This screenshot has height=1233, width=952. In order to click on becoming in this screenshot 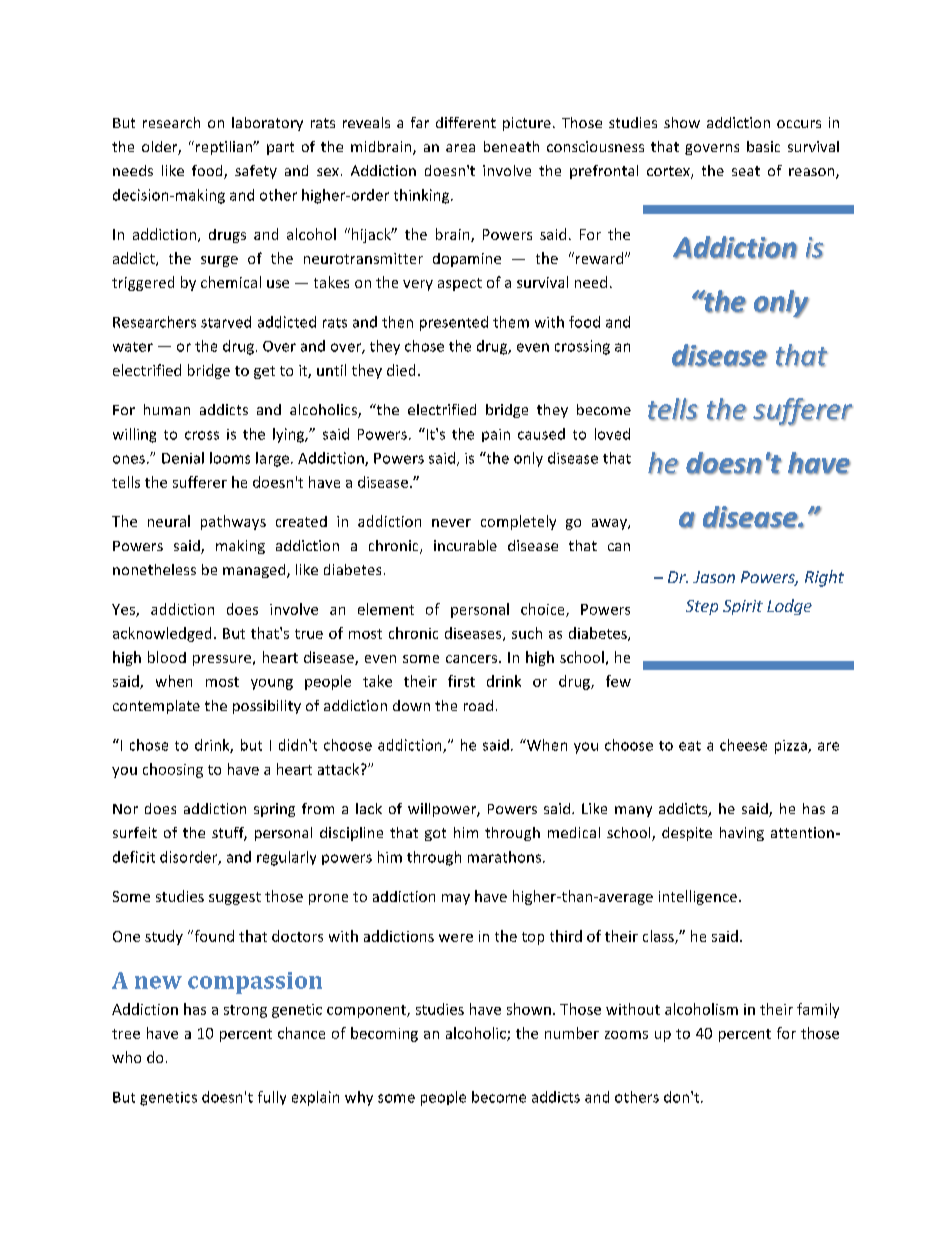, I will do `click(384, 1034)`.
